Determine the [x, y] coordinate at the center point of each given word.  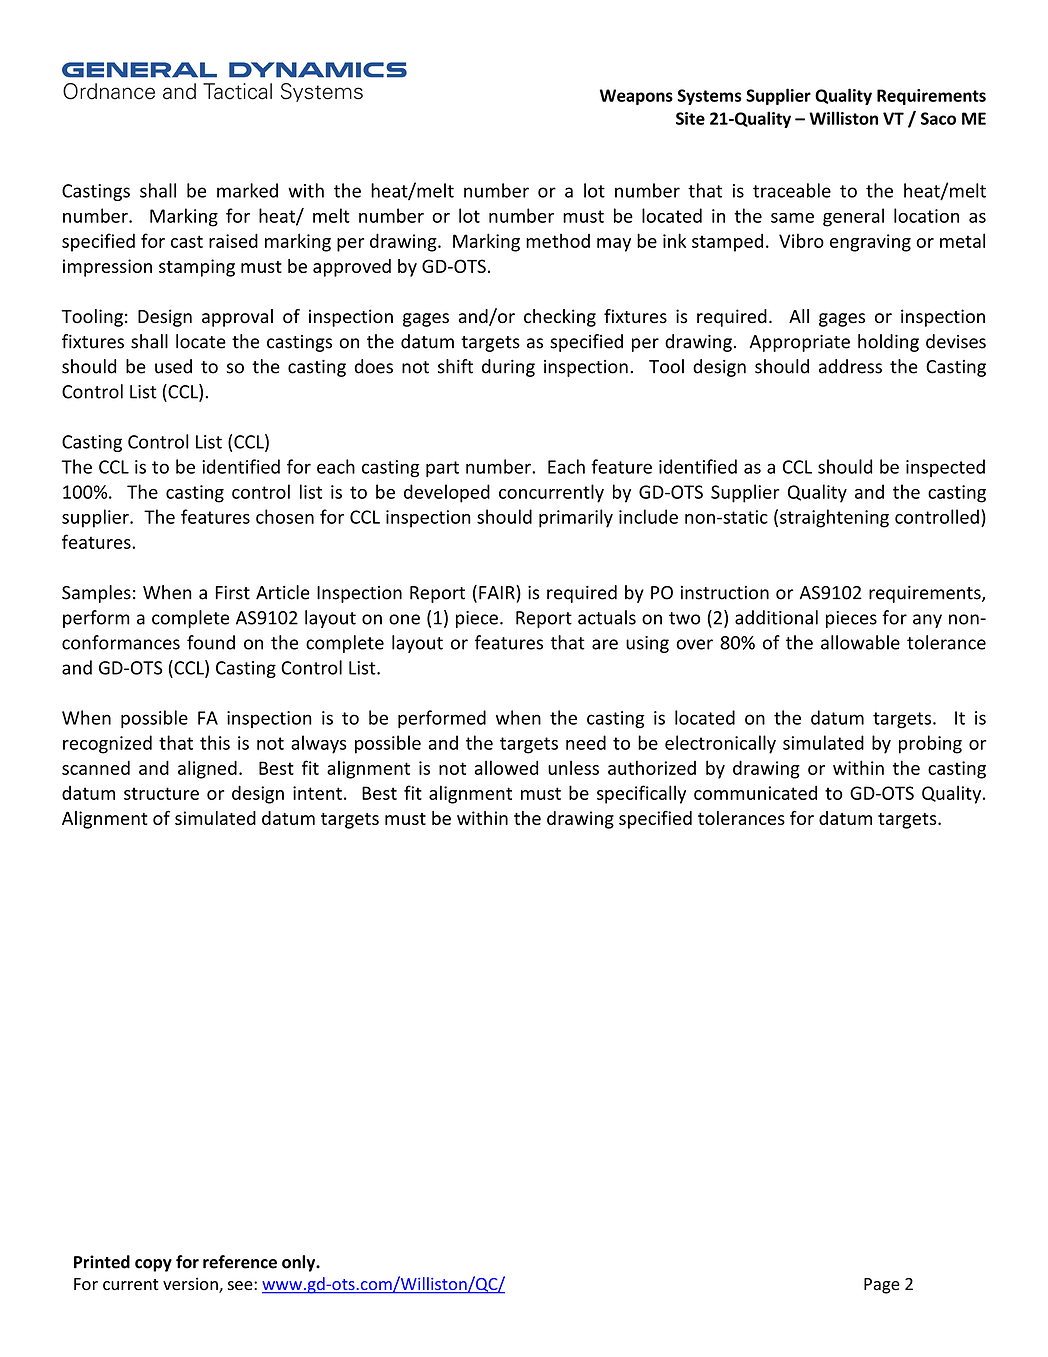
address [850, 366]
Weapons [636, 97]
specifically [641, 794]
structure [161, 793]
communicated [755, 792]
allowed [506, 767]
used [173, 366]
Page [882, 1286]
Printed [102, 1262]
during [508, 368]
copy [153, 1265]
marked [247, 190]
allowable [860, 642]
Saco [938, 118]
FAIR [498, 592]
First [232, 593]
